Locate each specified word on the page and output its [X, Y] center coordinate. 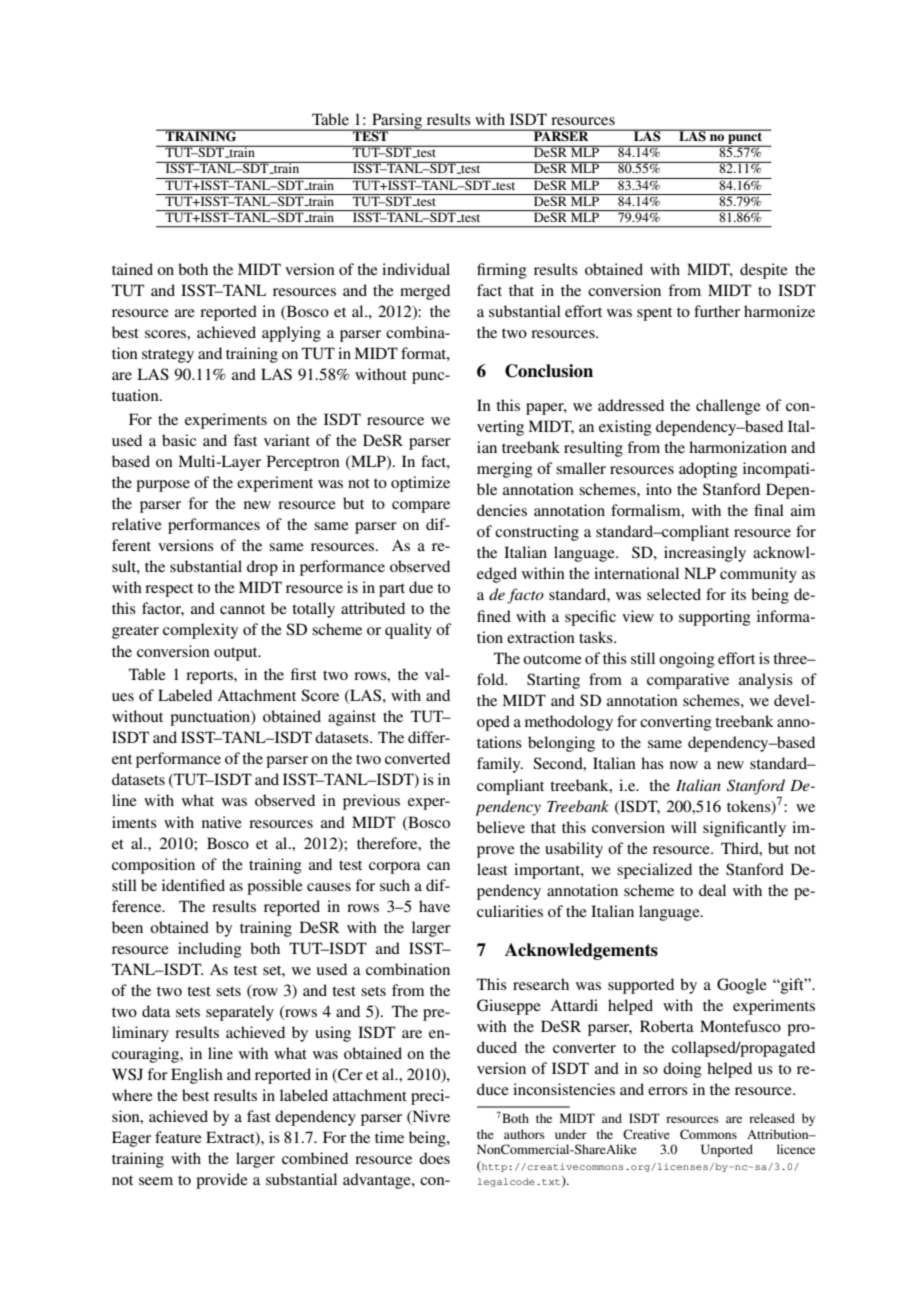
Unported [727, 1150]
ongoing [687, 660]
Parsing [397, 122]
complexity [200, 631]
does [434, 1158]
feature [178, 1137]
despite [764, 271]
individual [416, 269]
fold [492, 679]
